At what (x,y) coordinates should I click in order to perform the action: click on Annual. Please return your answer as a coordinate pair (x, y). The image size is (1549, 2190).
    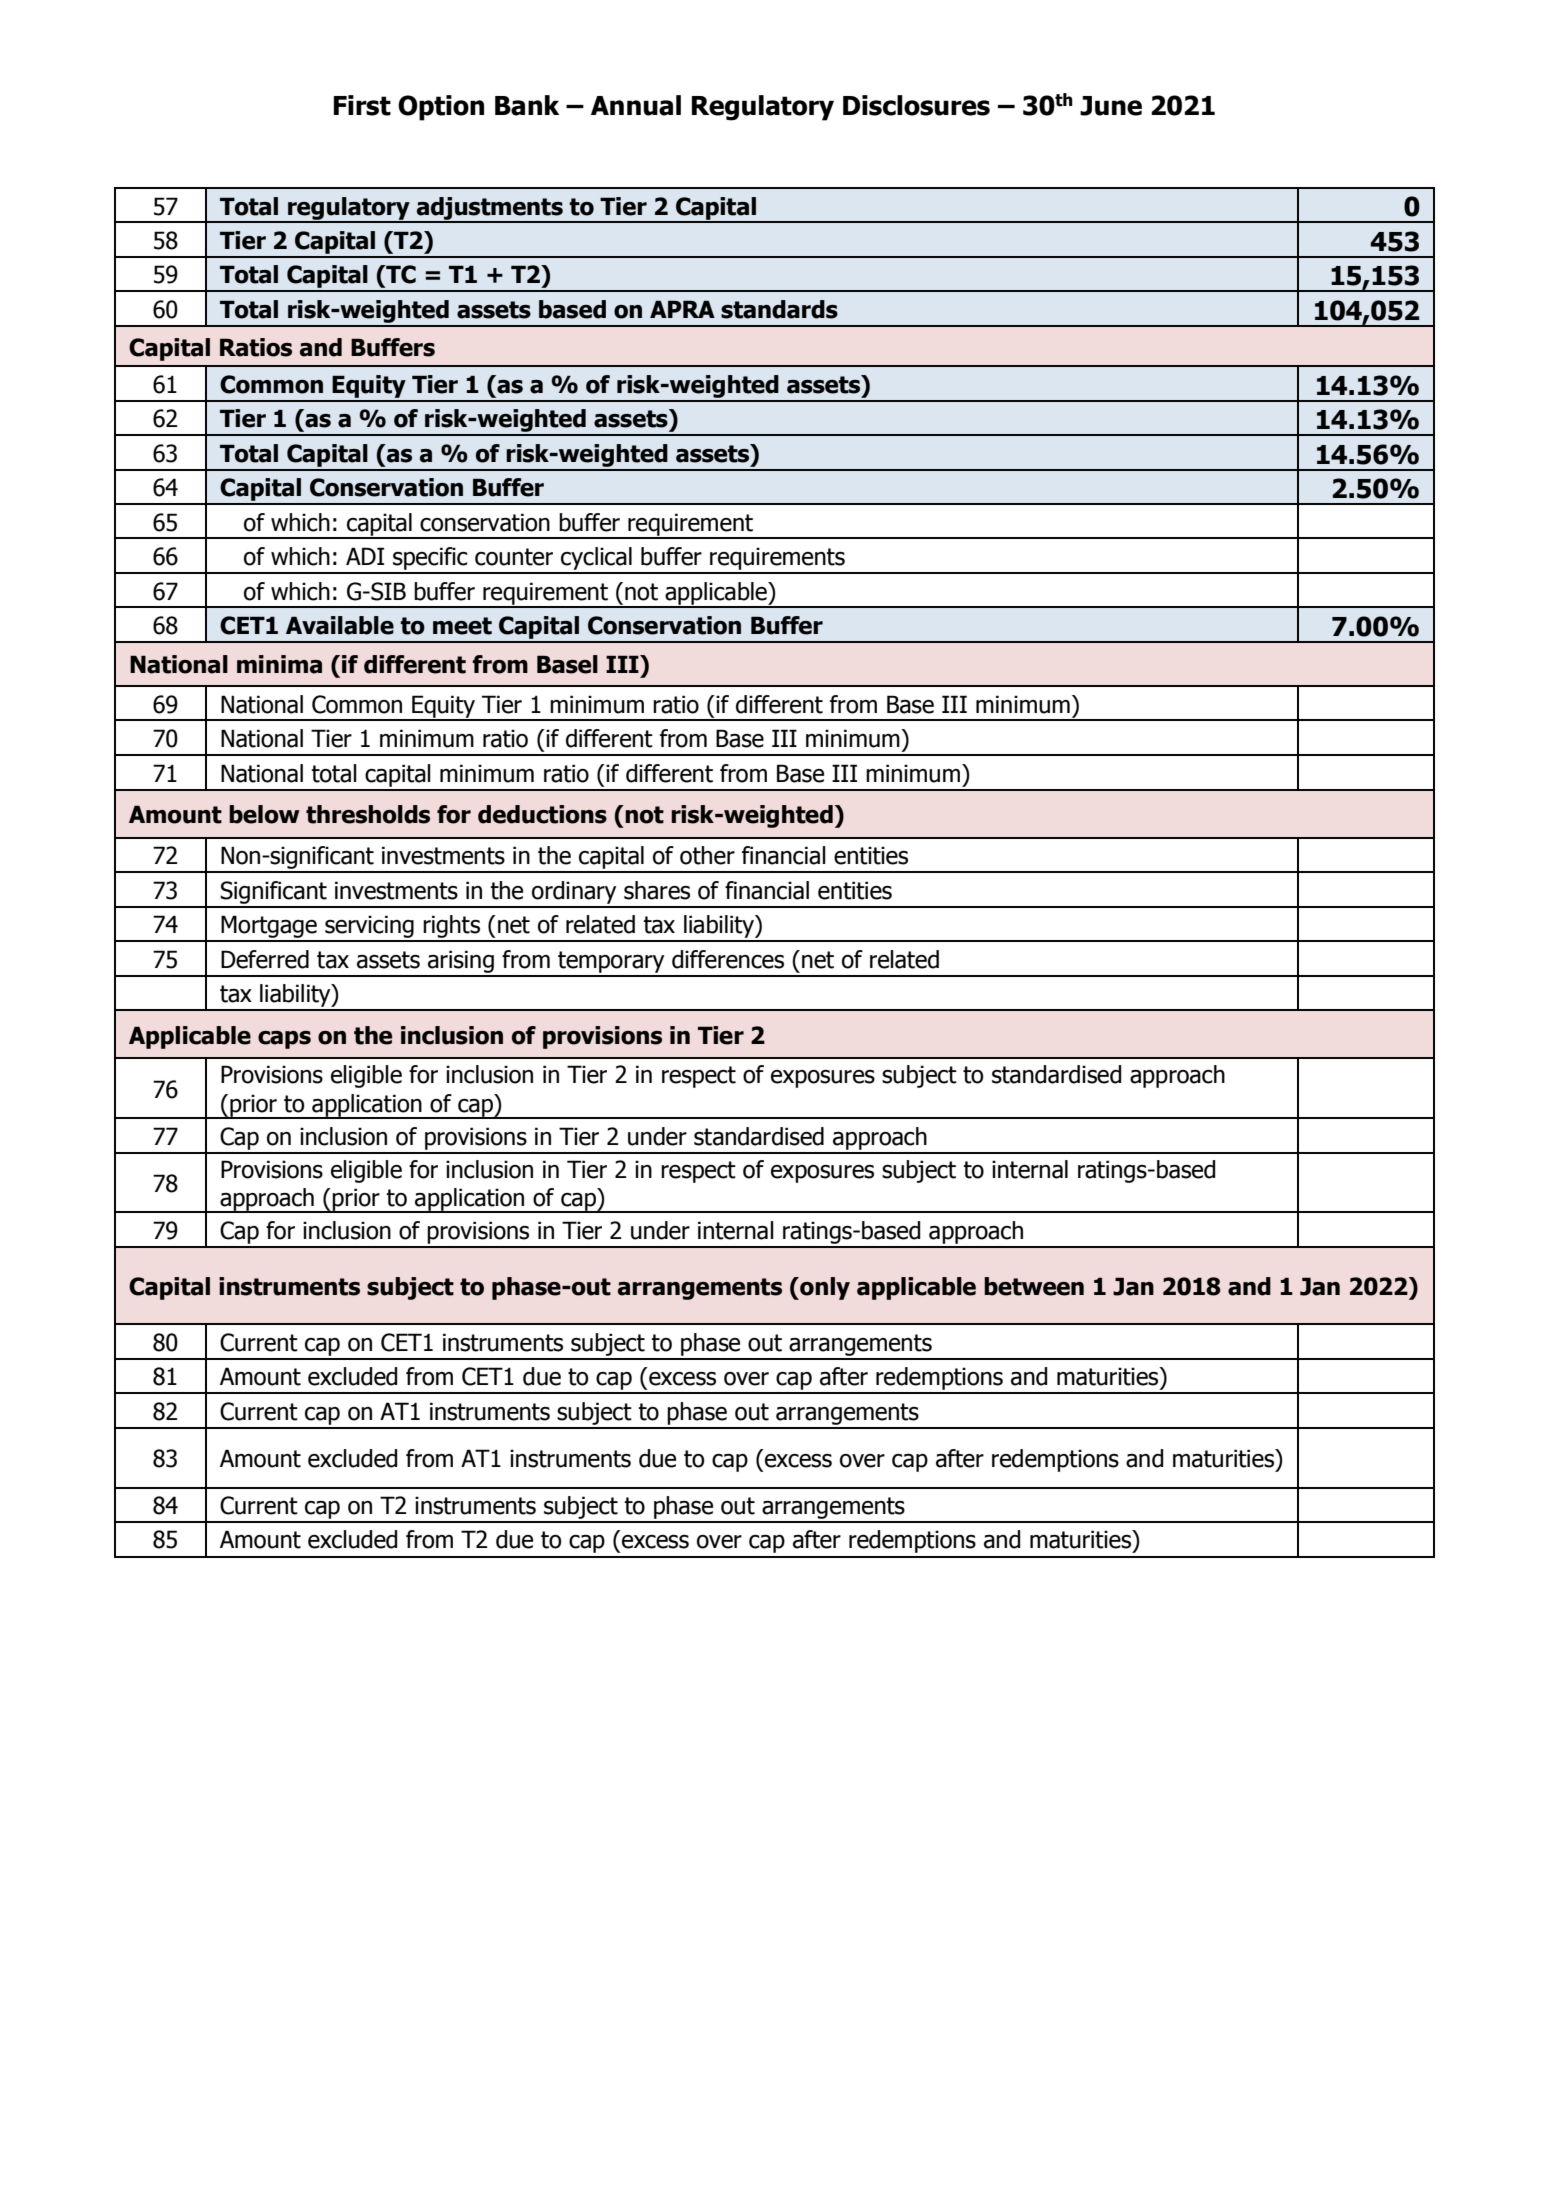
    Looking at the image, I should click on (636, 105).
